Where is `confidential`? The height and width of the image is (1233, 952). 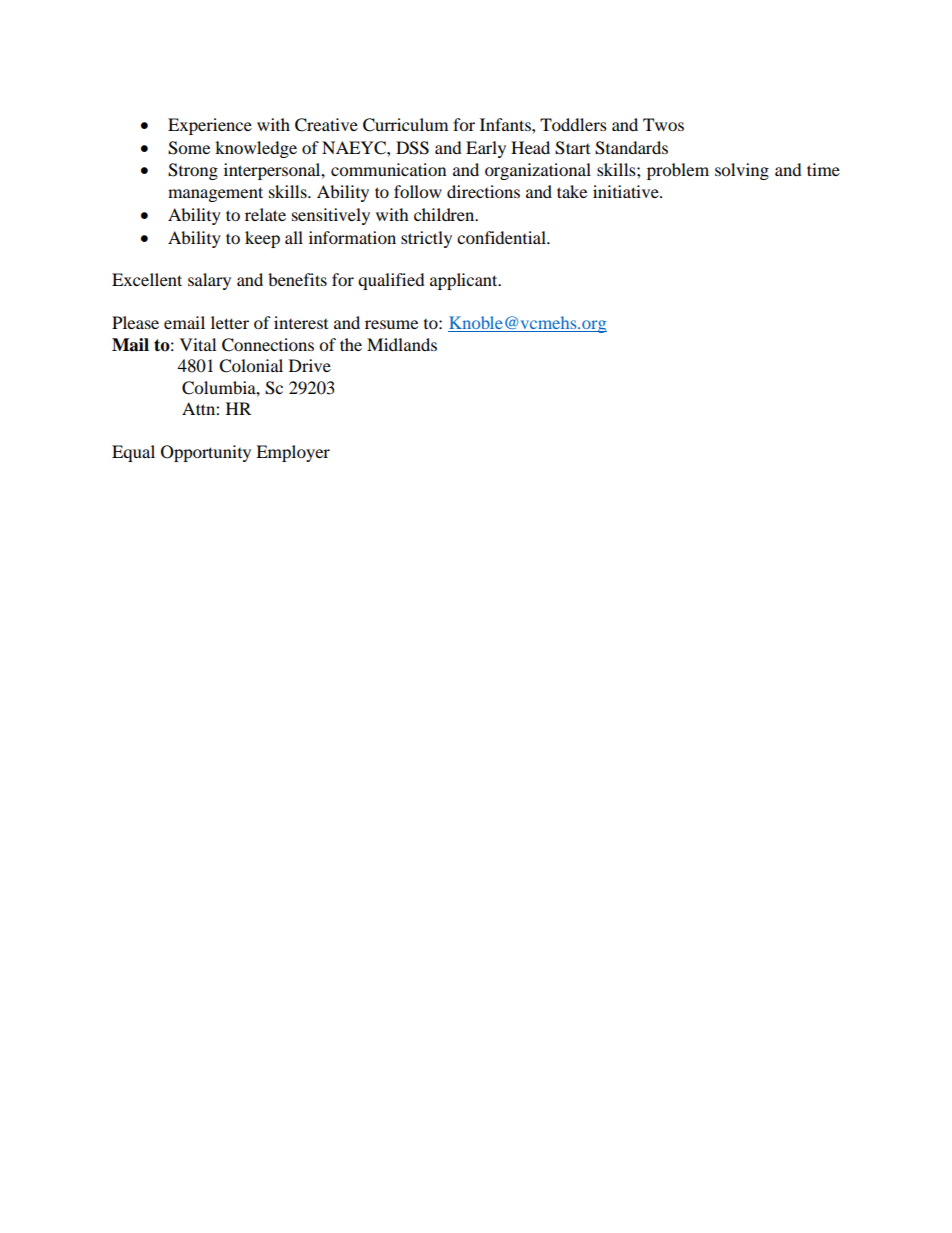 confidential is located at coordinates (503, 237).
